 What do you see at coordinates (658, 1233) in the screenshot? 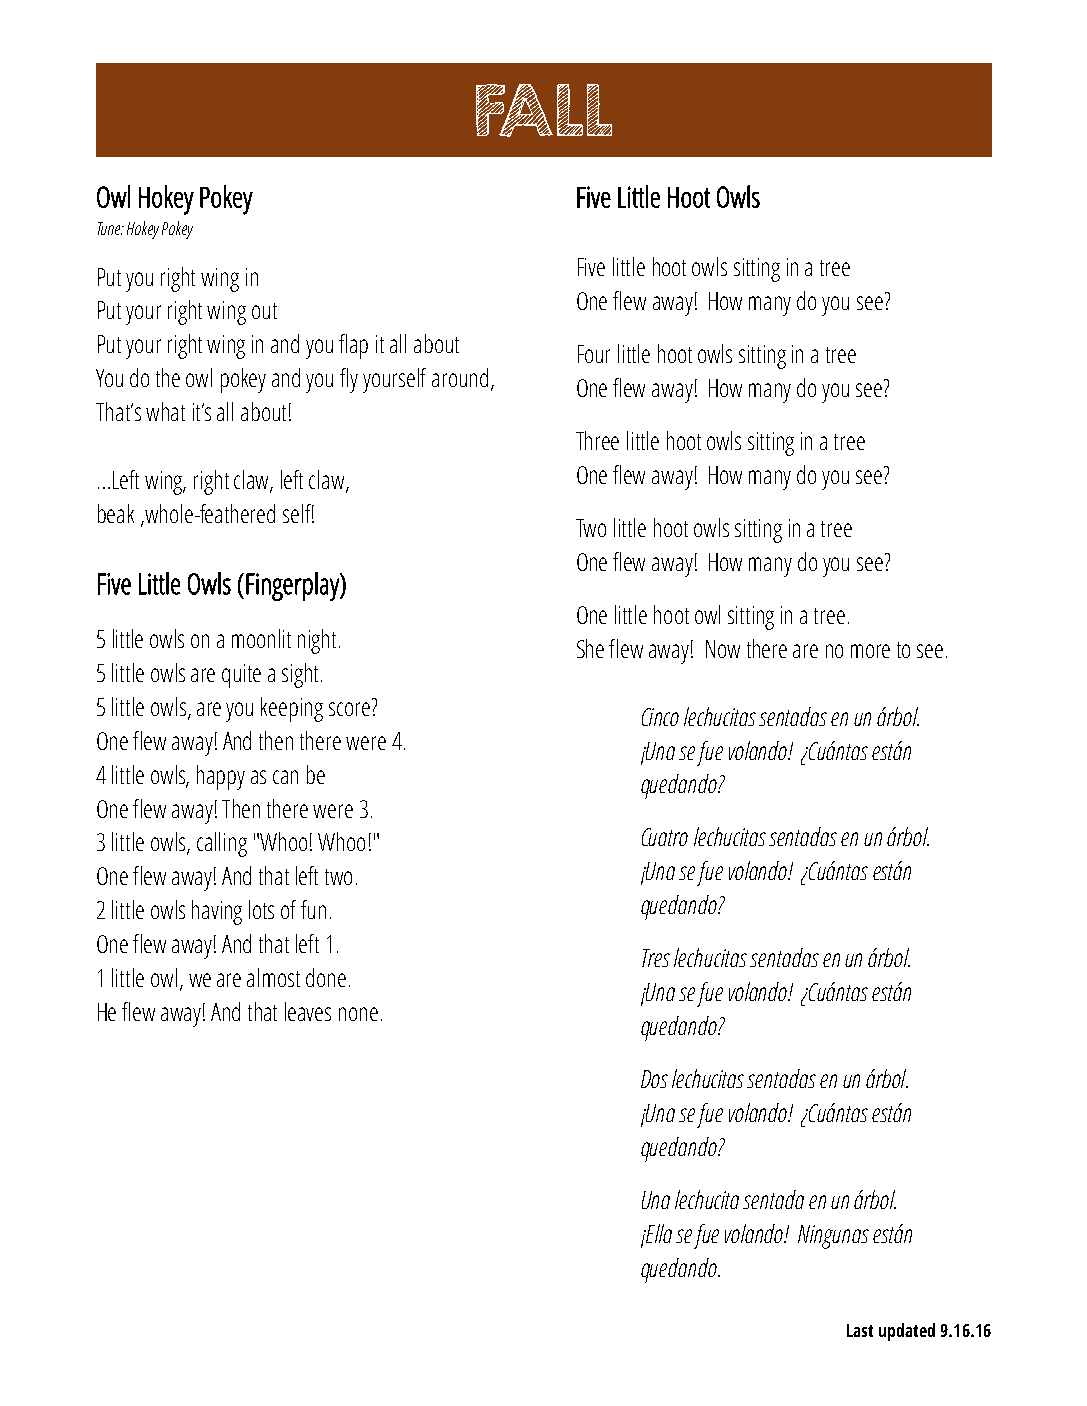
I see `Ella` at bounding box center [658, 1233].
